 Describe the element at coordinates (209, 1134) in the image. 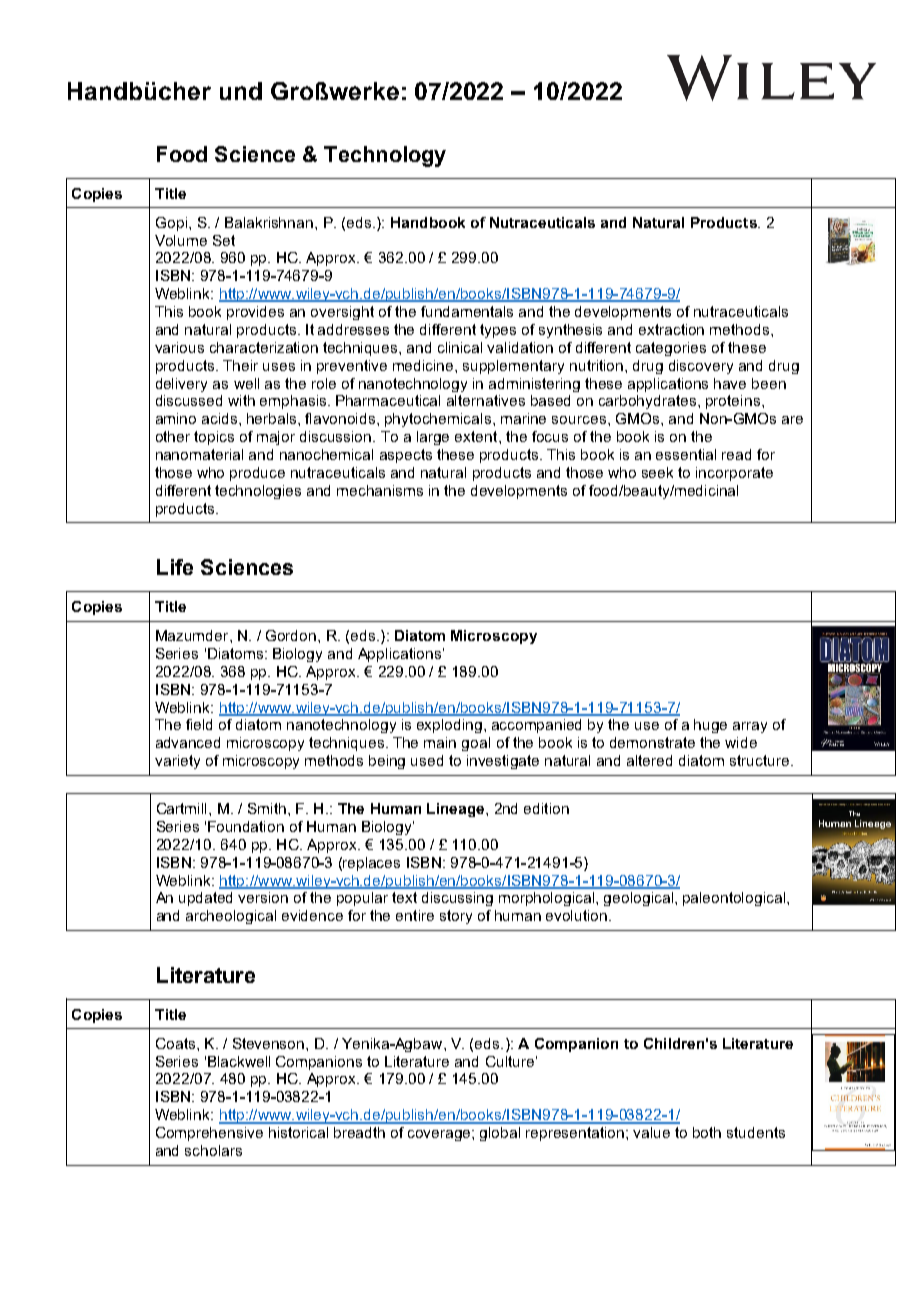

I see `Comprehensive` at that location.
